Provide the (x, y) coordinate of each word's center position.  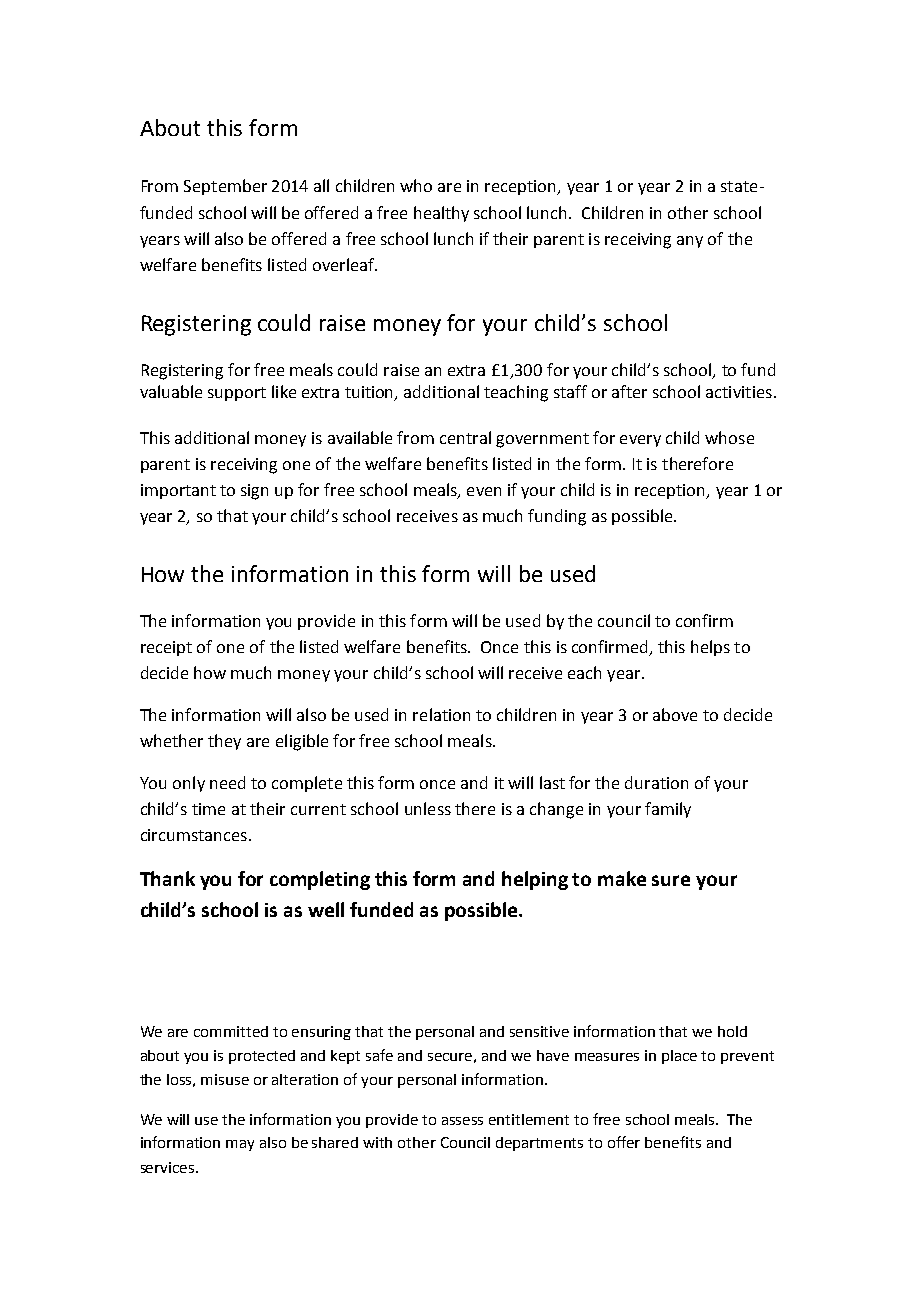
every (640, 441)
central (465, 437)
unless (428, 808)
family (668, 810)
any (690, 242)
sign (254, 492)
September (225, 187)
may (240, 1145)
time (208, 809)
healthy (441, 214)
